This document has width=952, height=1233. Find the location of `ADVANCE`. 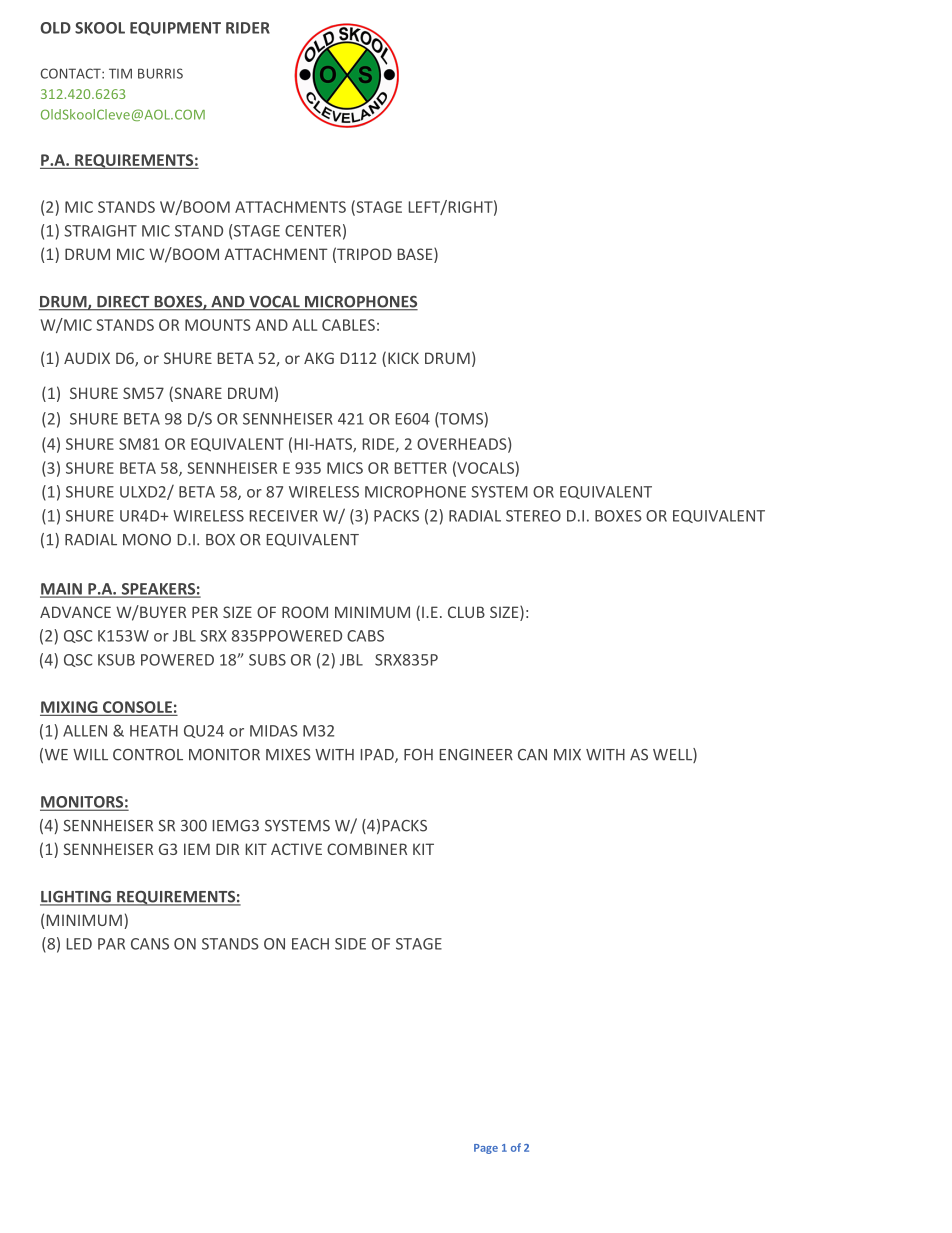

ADVANCE is located at coordinates (75, 612).
